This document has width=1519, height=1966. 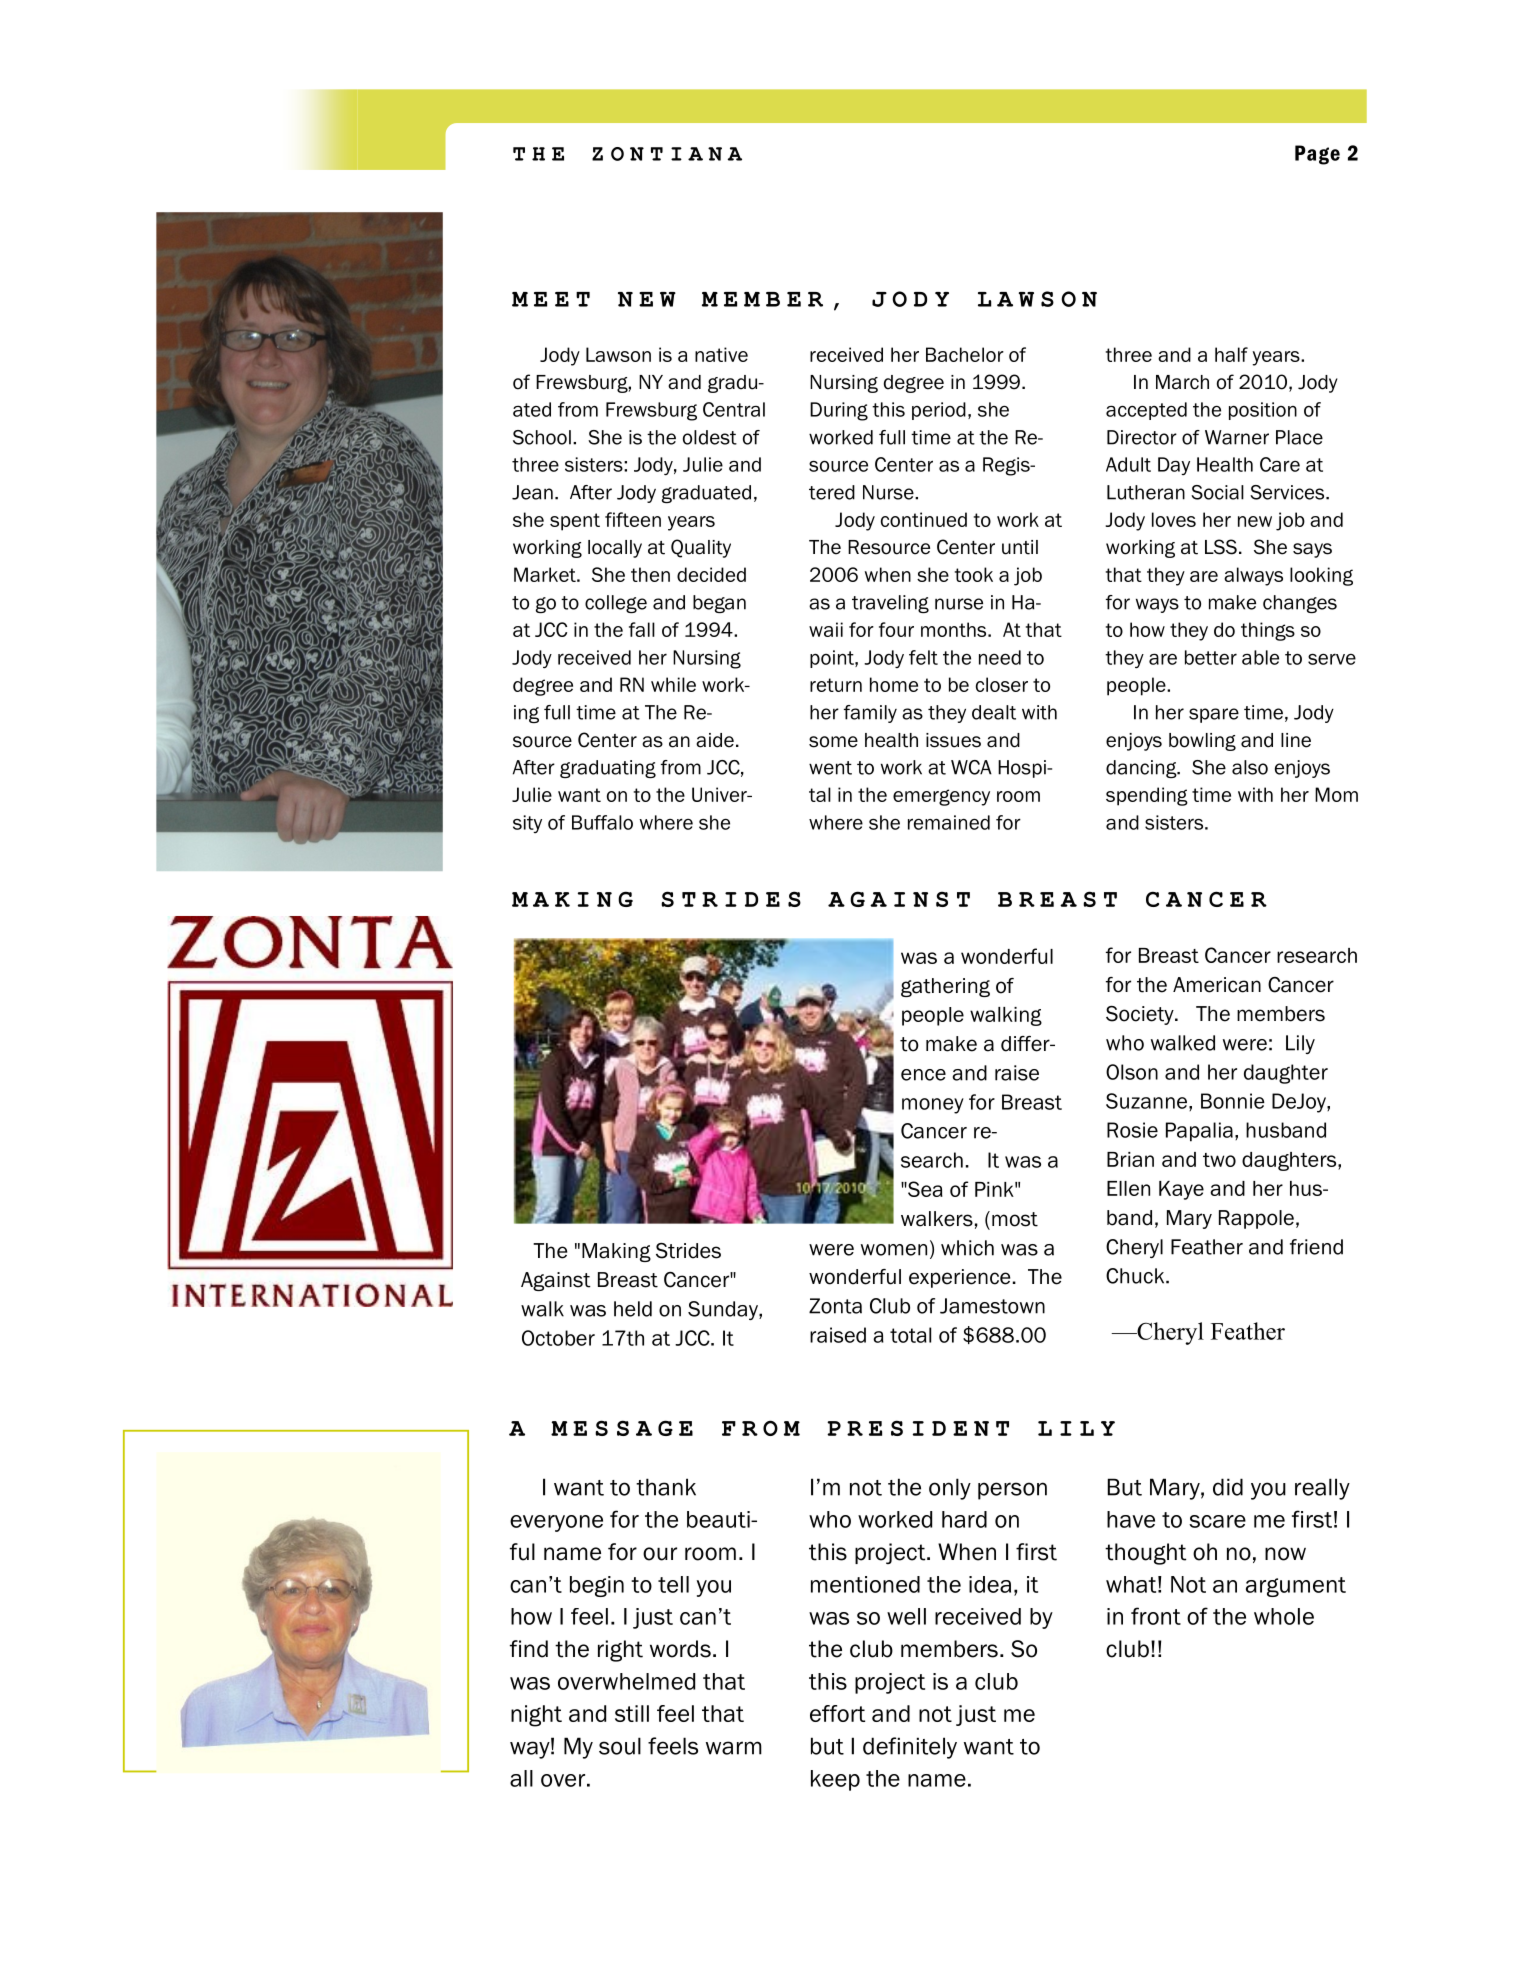 I want to click on took, so click(x=974, y=574).
